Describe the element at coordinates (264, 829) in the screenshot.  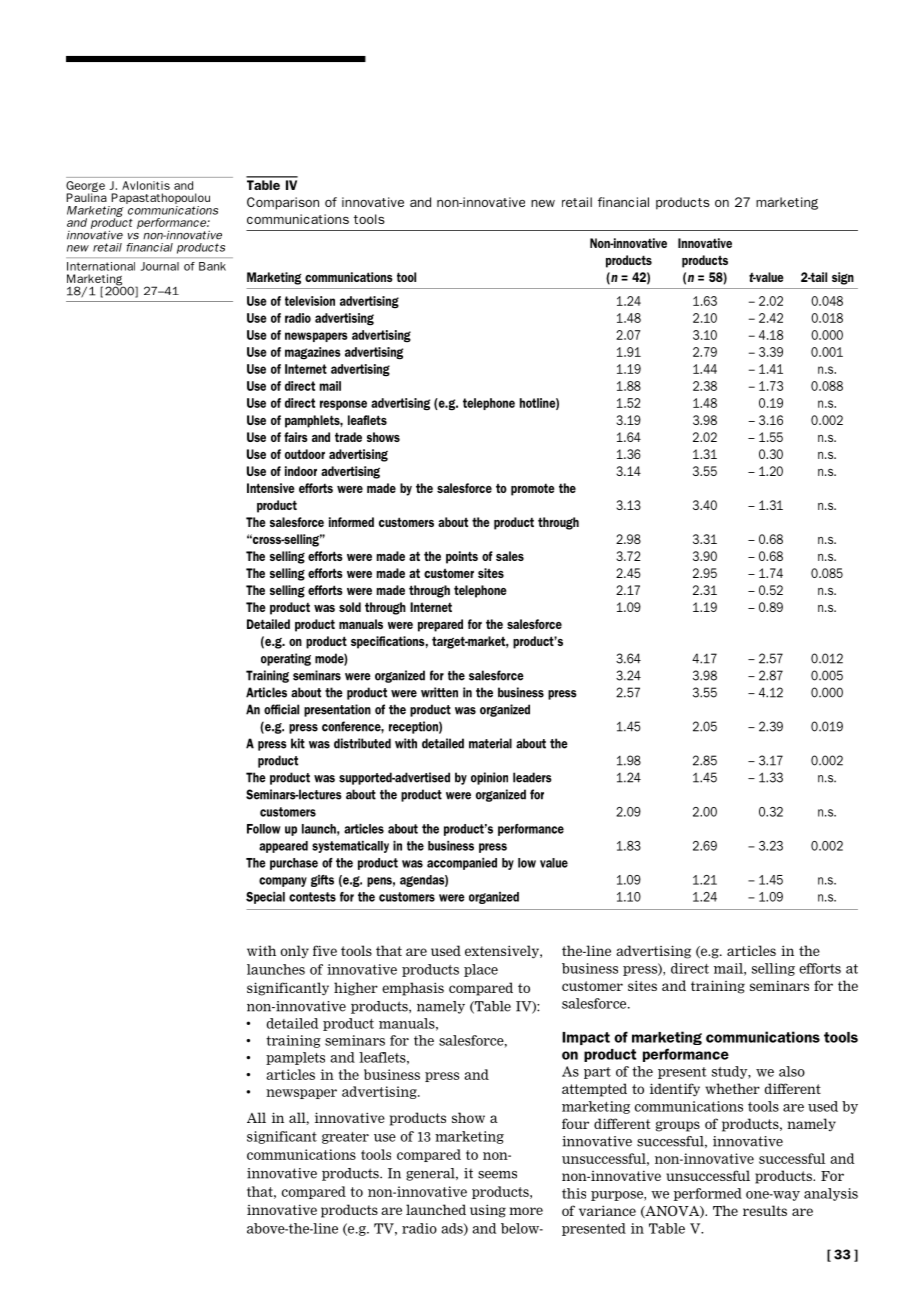
I see `Follow` at that location.
